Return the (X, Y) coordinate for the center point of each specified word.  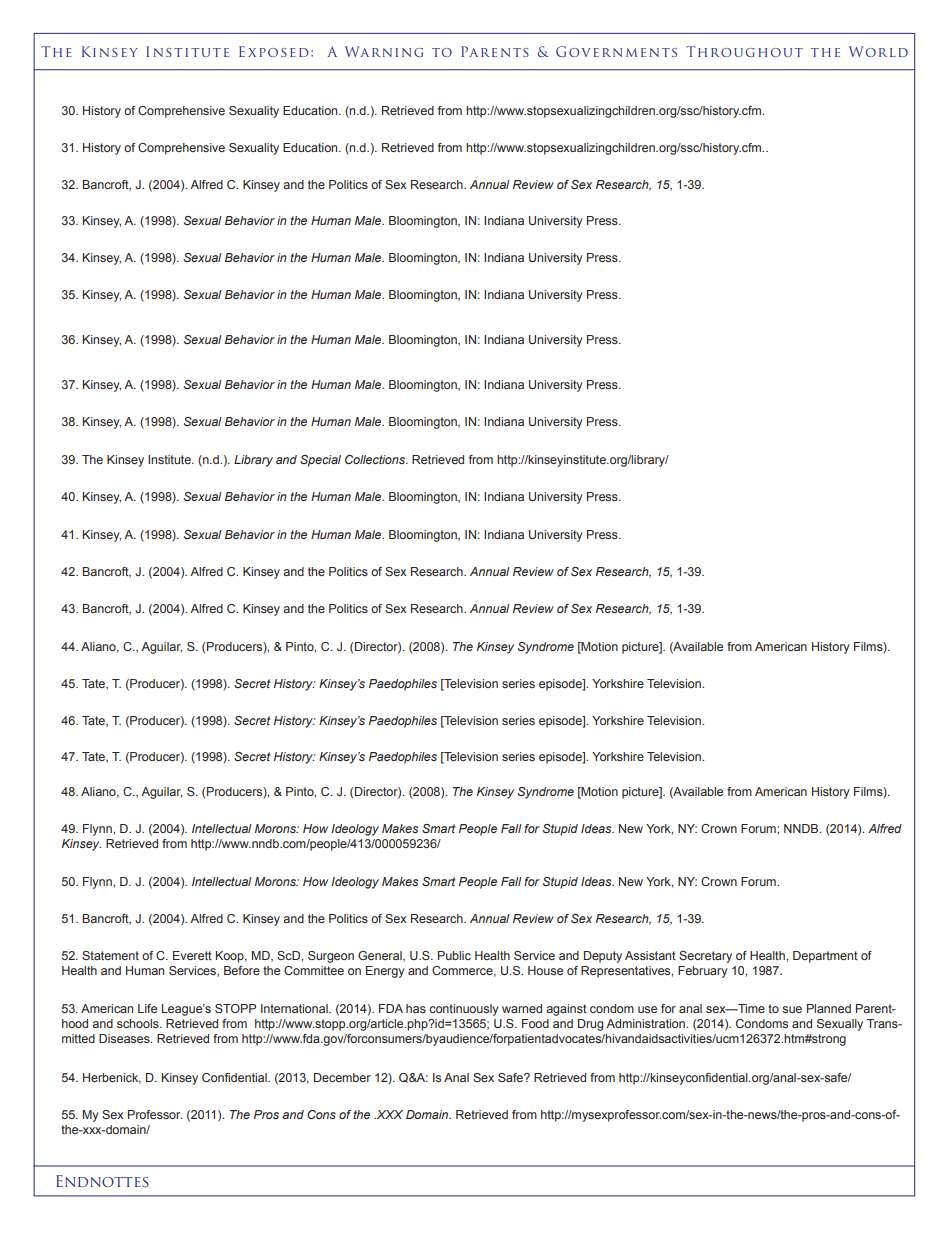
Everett (192, 955)
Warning (384, 51)
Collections (376, 459)
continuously (464, 1010)
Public (454, 955)
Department (825, 957)
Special (320, 461)
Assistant (650, 955)
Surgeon (331, 957)
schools (139, 1023)
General (381, 956)
